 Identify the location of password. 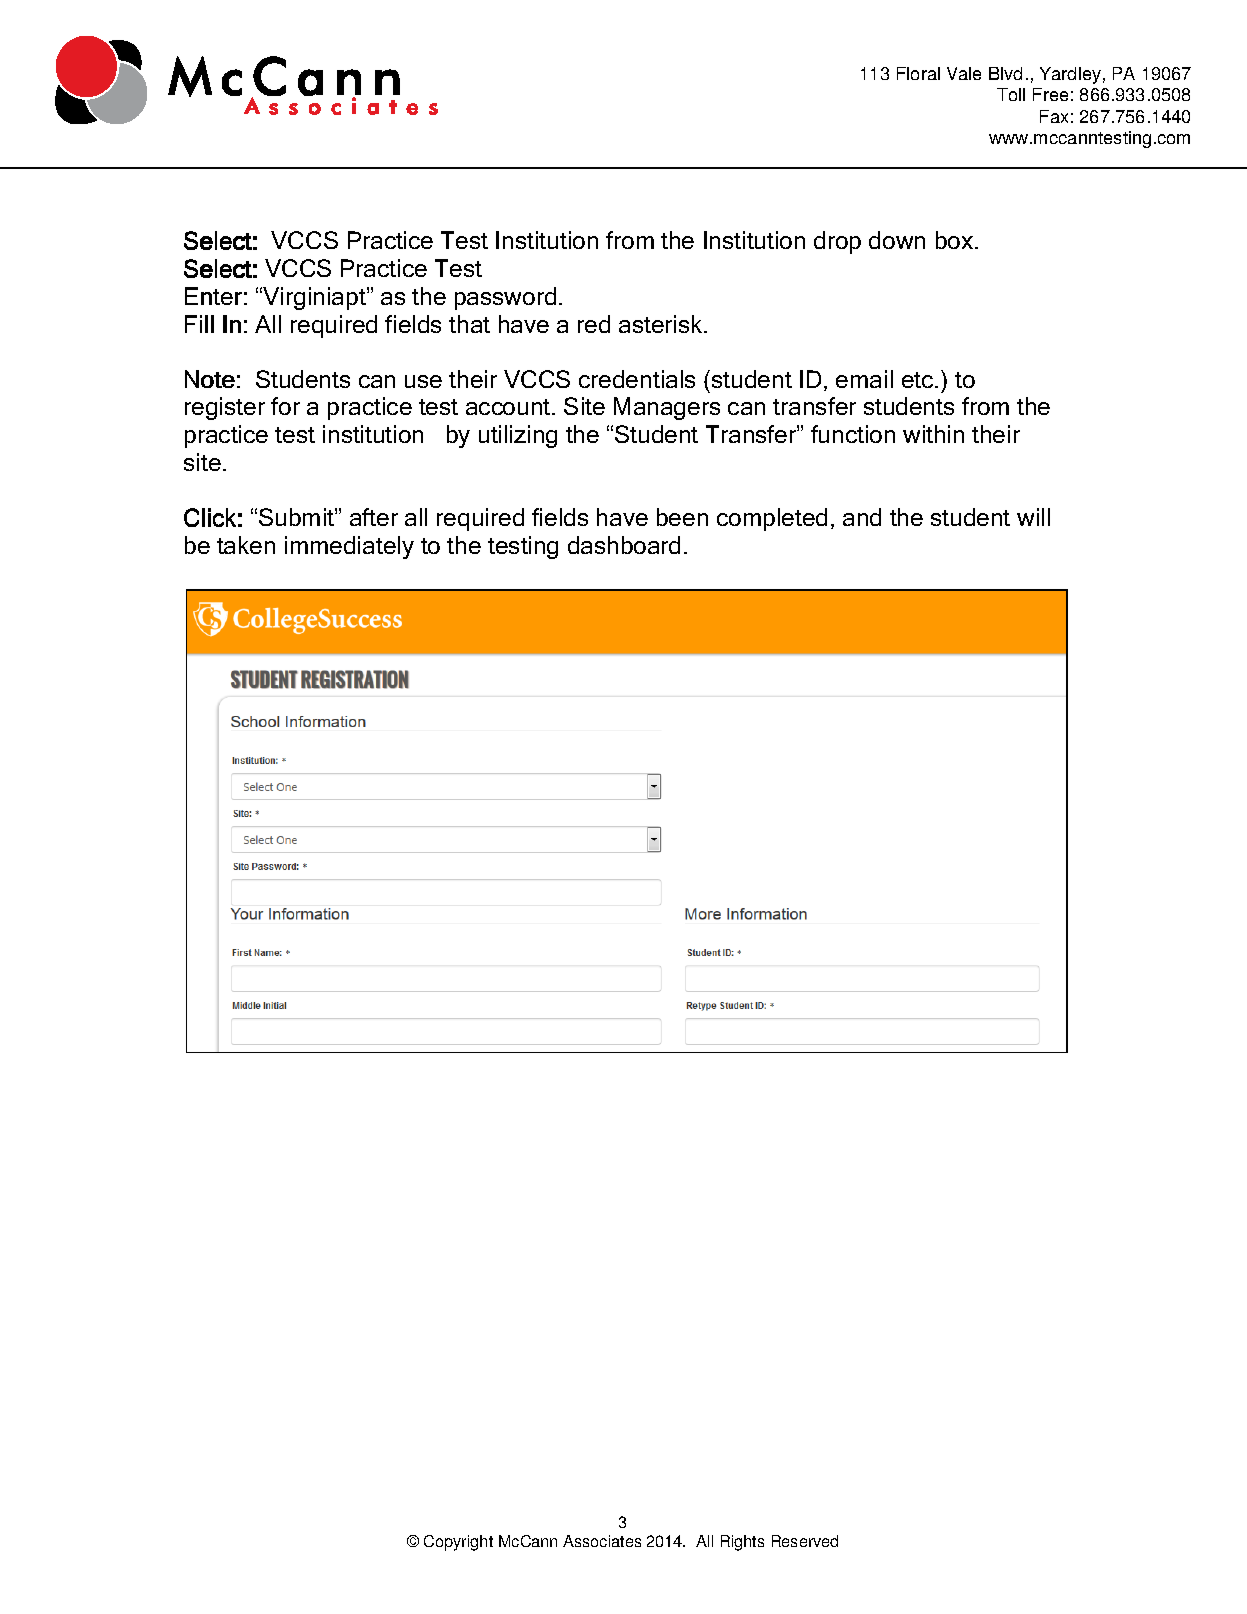
(505, 298).
